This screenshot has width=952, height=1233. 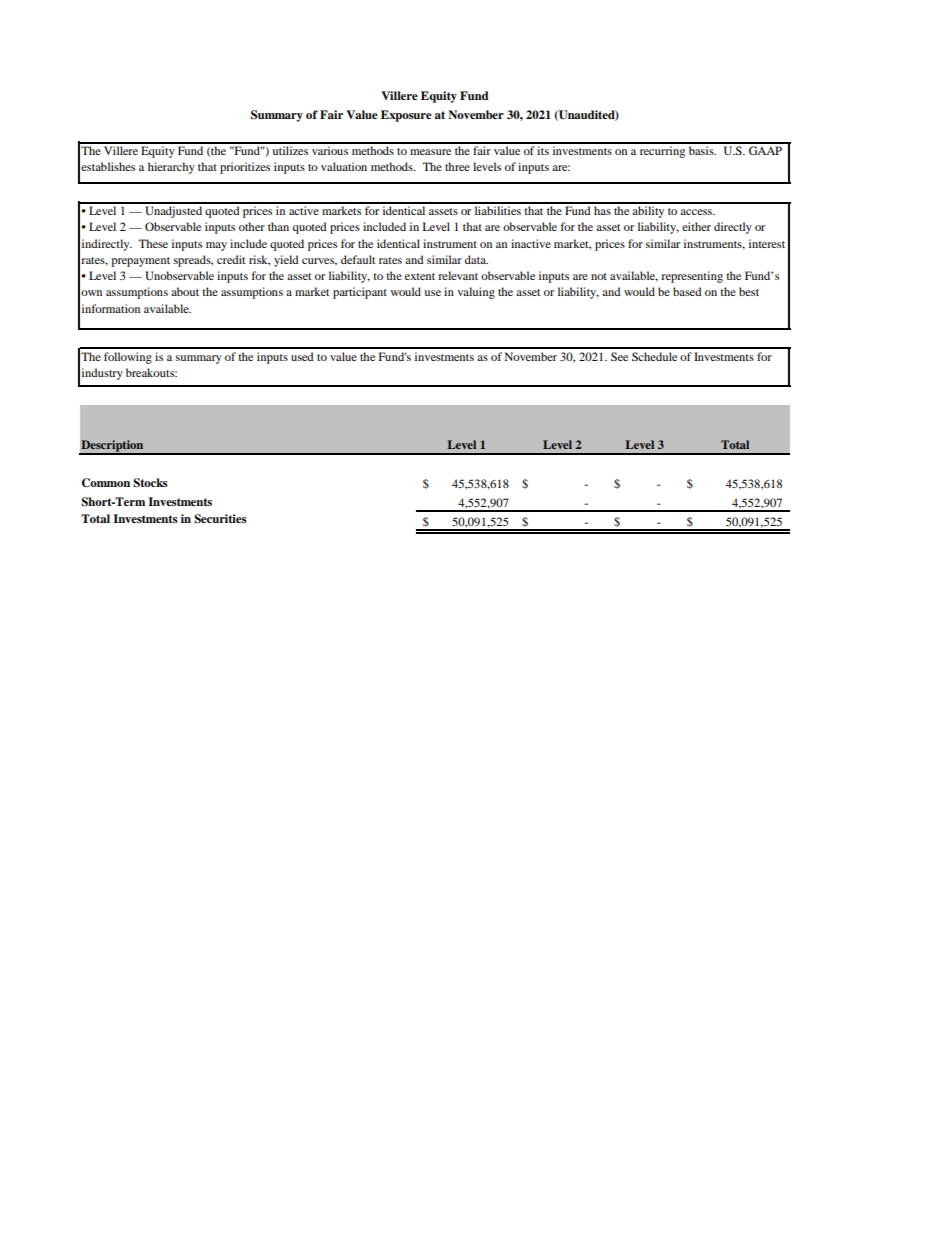 I want to click on Stocks, so click(x=150, y=483).
